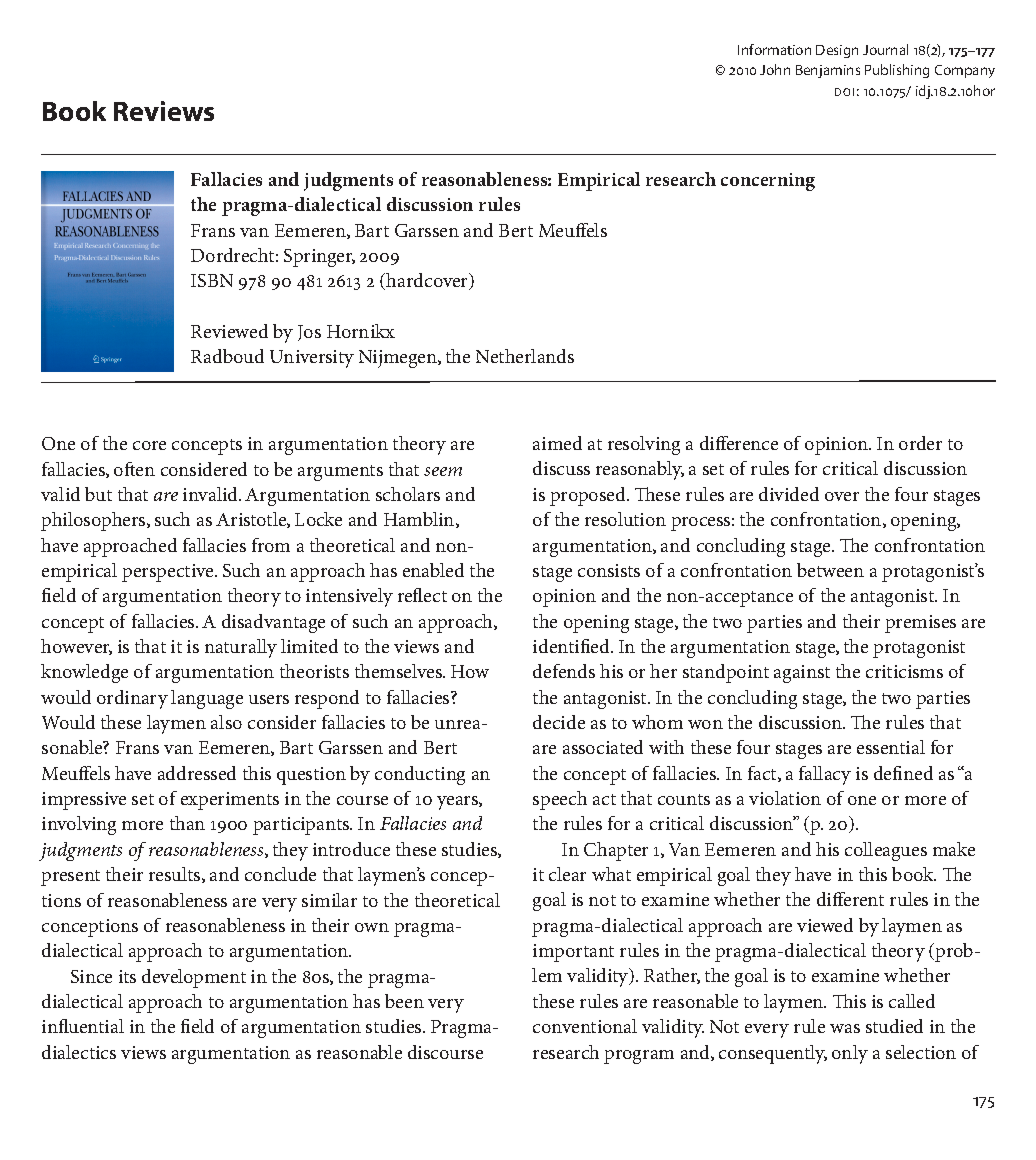 This screenshot has width=1036, height=1160. I want to click on Springer, so click(319, 258).
